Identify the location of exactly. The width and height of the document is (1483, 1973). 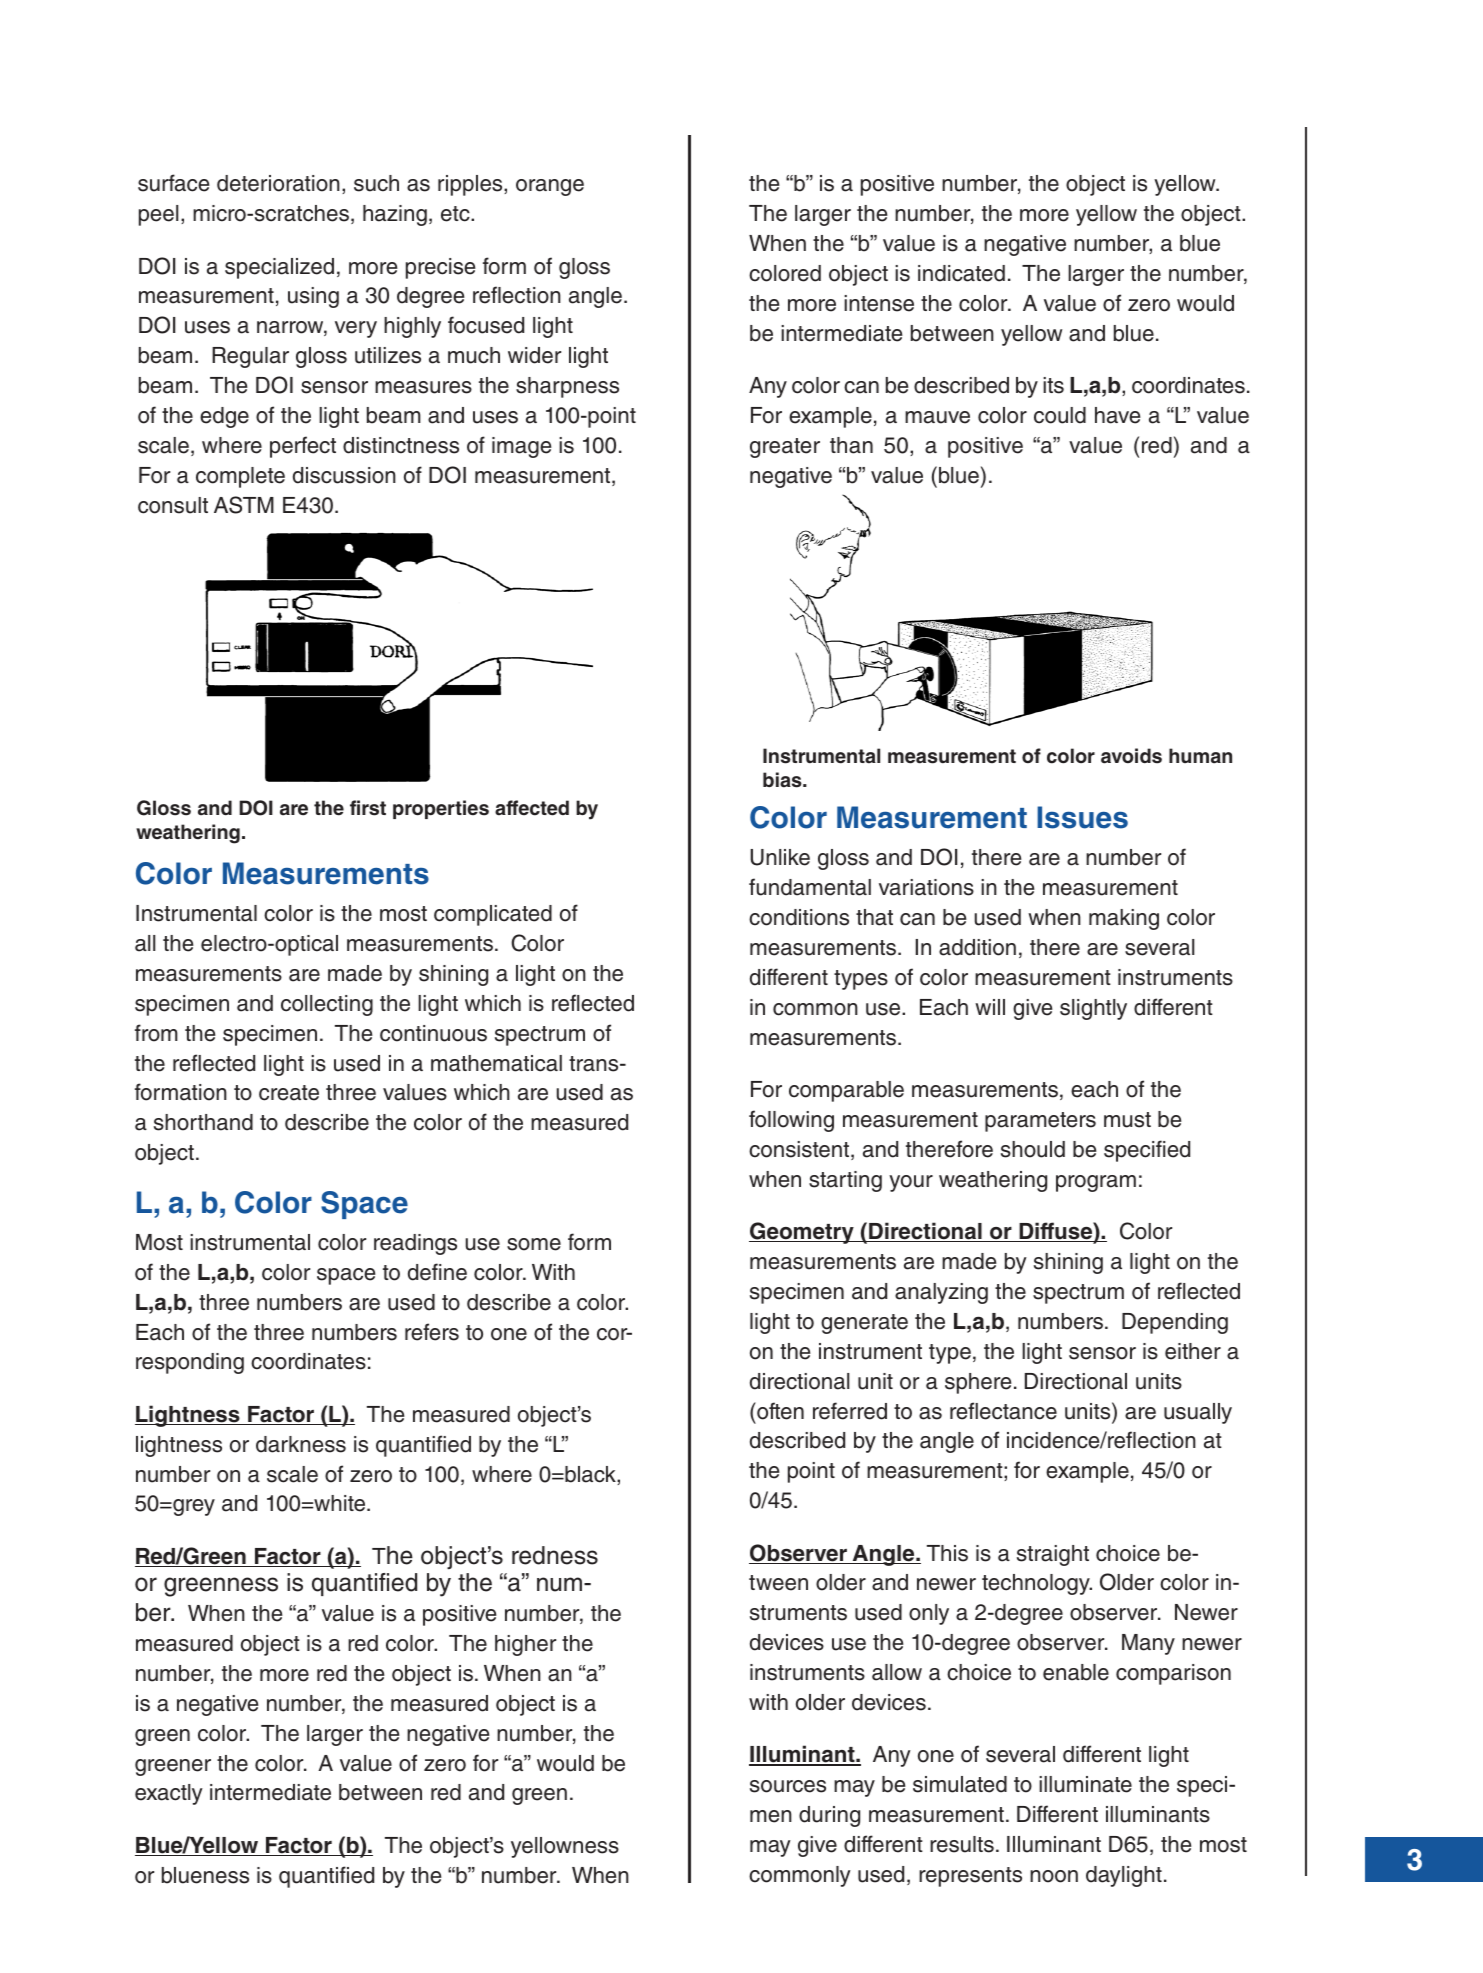
(169, 1794).
